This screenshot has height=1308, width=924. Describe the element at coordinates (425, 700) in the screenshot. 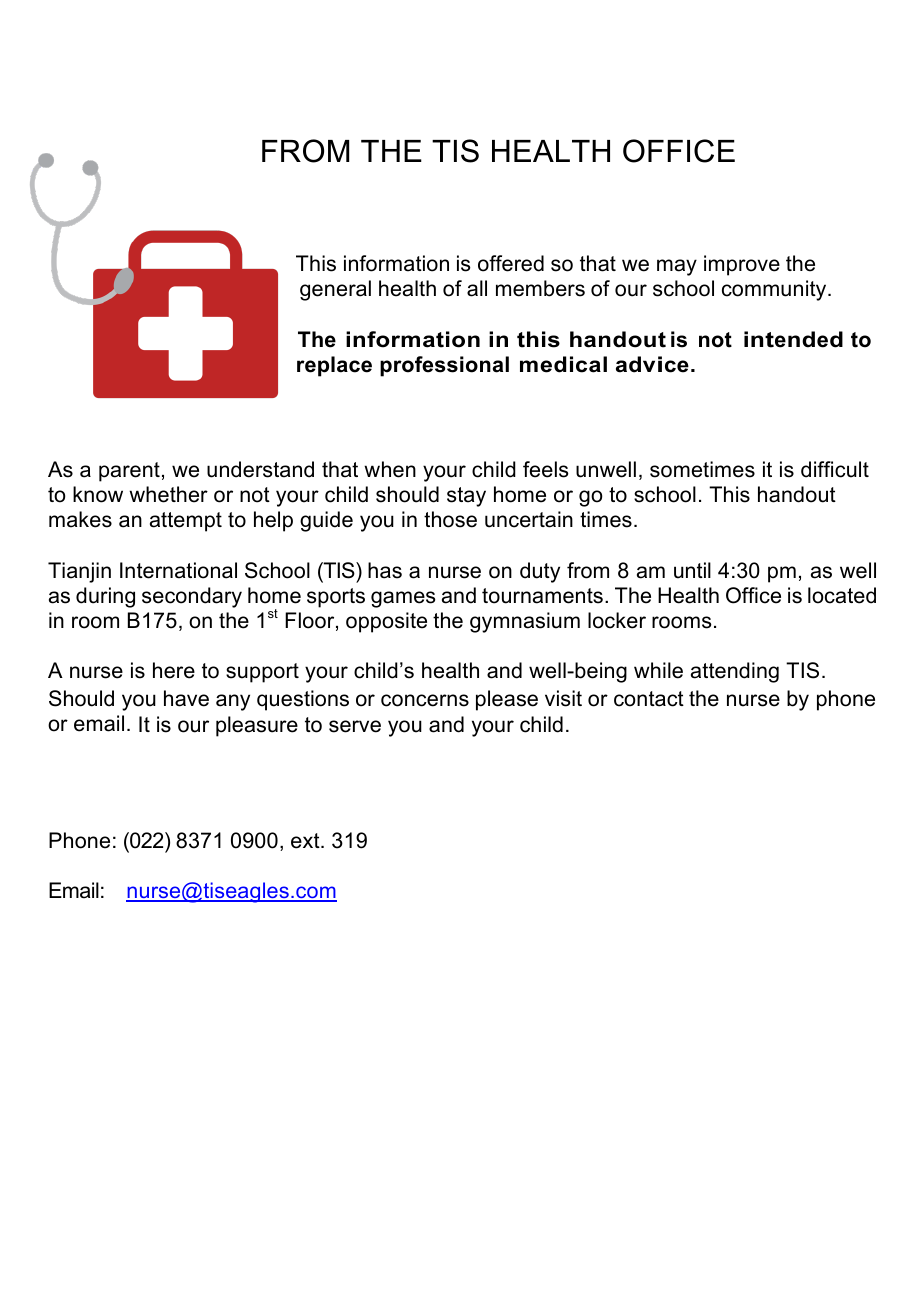

I see `concerns` at that location.
